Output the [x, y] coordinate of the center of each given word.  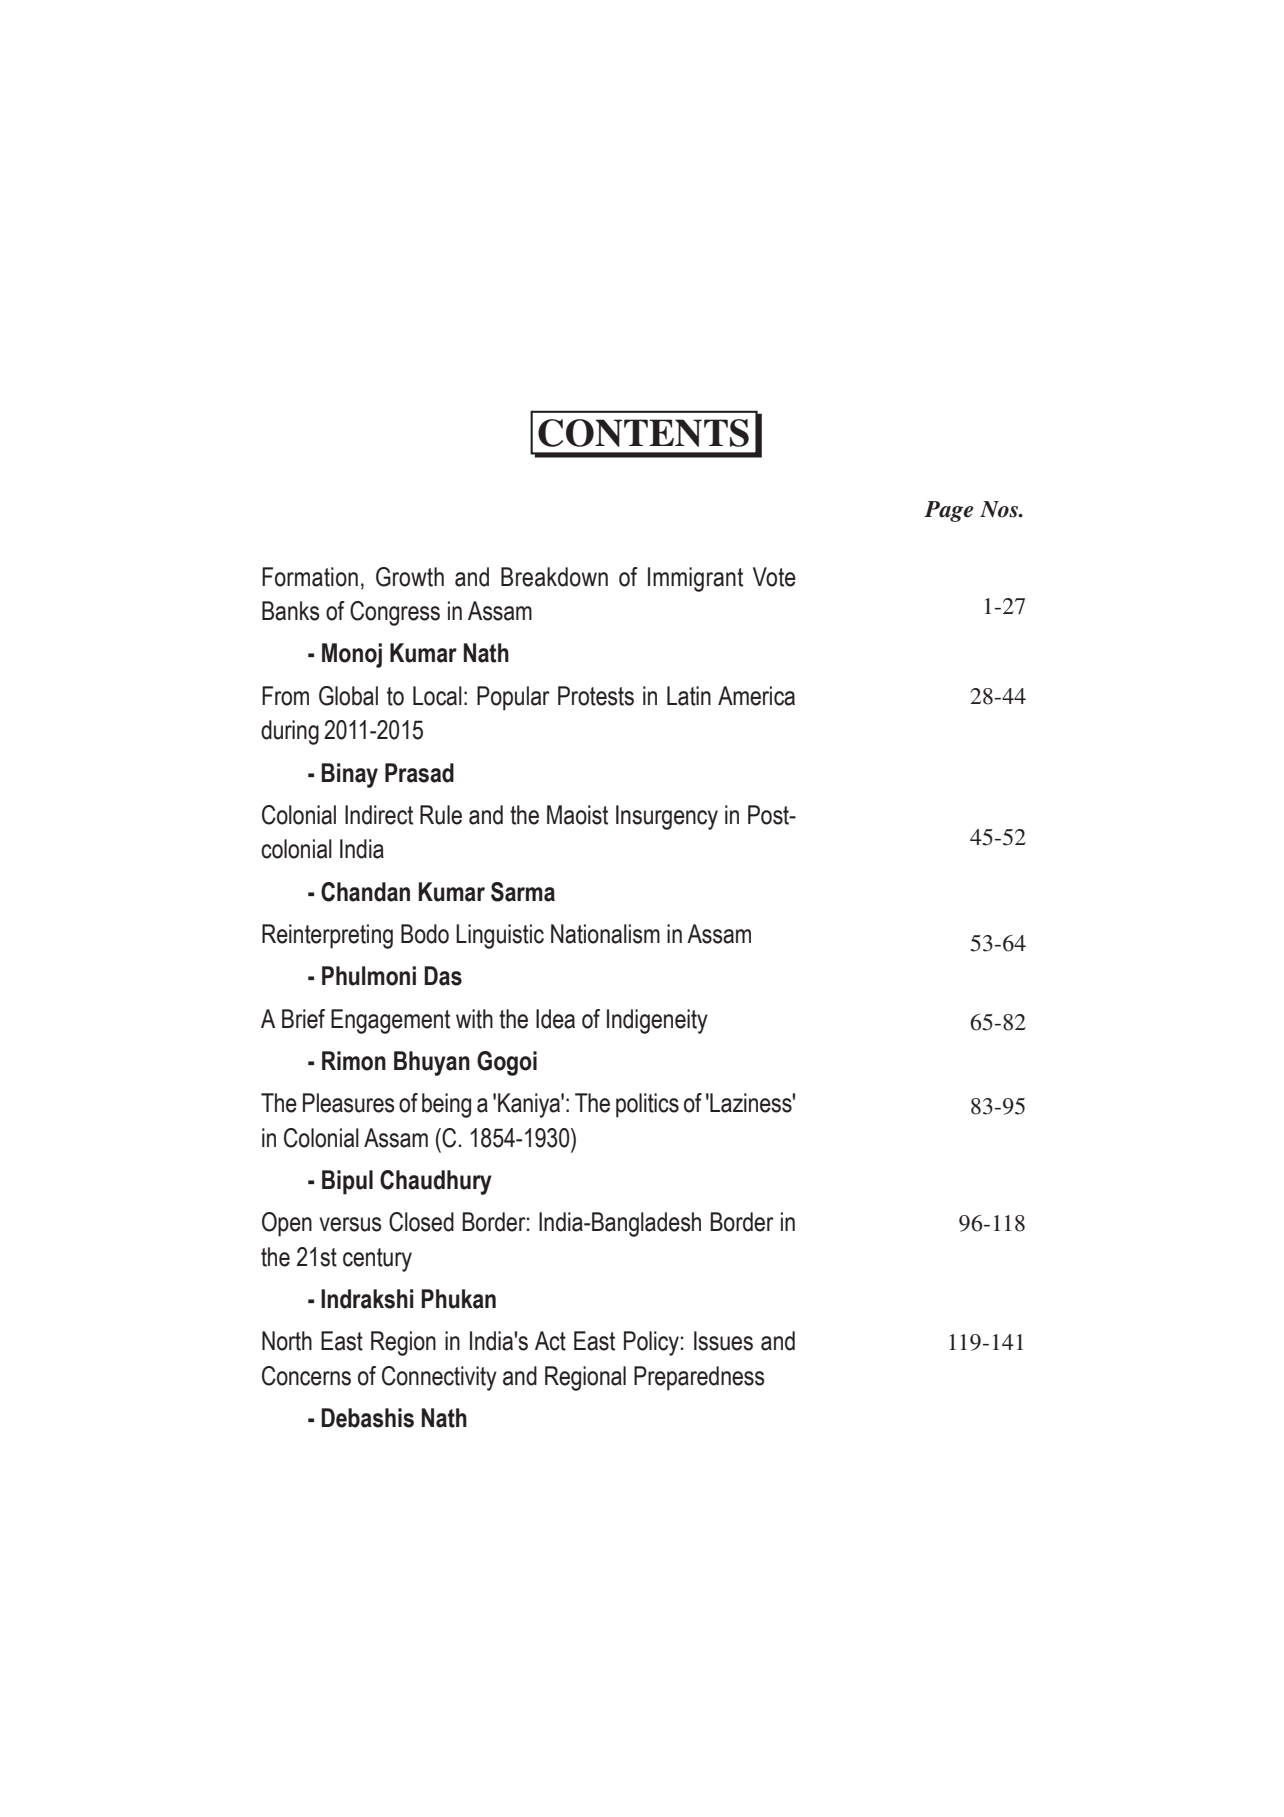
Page [948, 511]
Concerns [306, 1376]
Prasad [419, 773]
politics [647, 1105]
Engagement [390, 1021]
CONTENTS [643, 433]
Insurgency [667, 817]
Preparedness [699, 1378]
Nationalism [605, 934]
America [756, 696]
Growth [410, 577]
